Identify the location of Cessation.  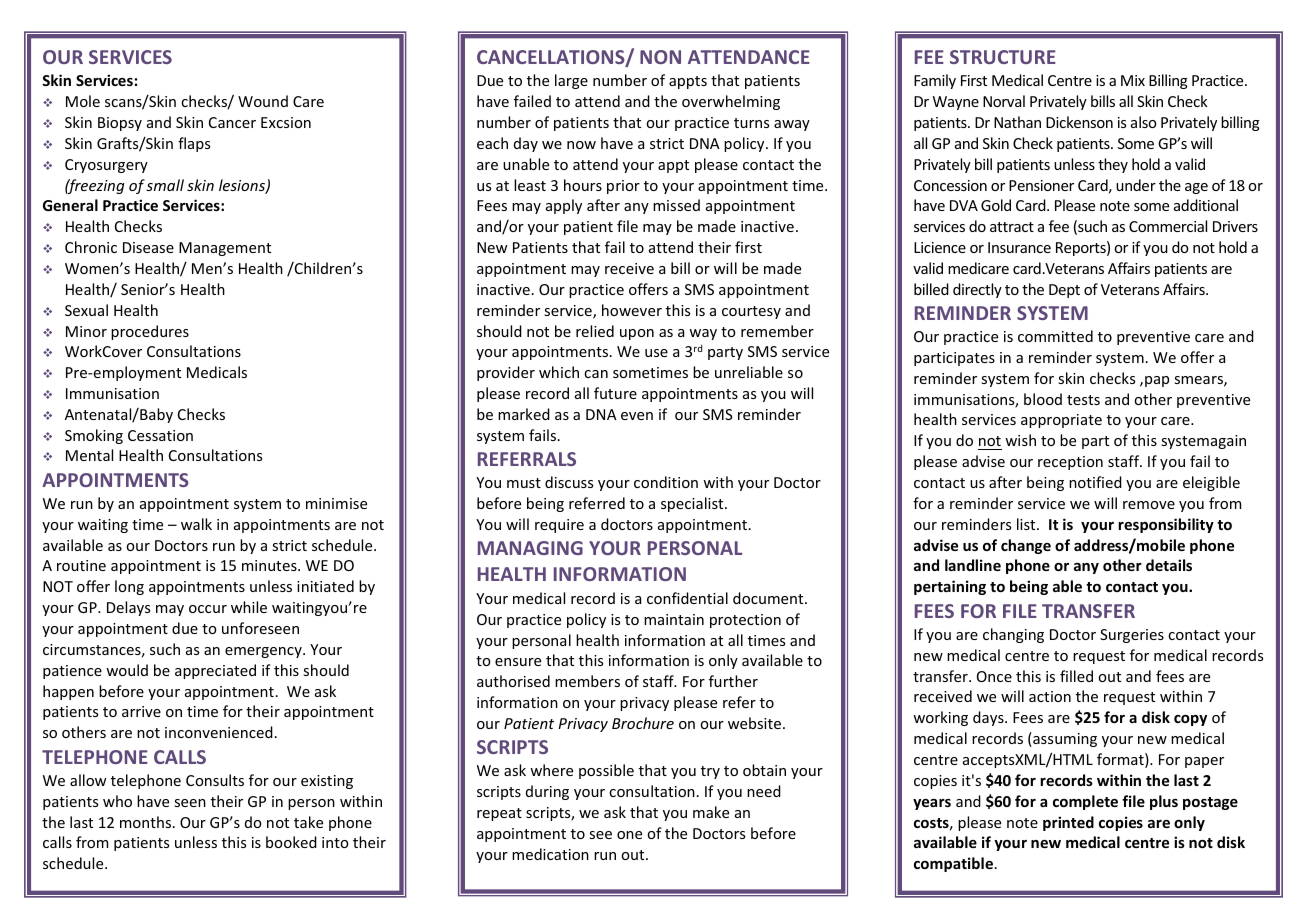
(160, 435).
